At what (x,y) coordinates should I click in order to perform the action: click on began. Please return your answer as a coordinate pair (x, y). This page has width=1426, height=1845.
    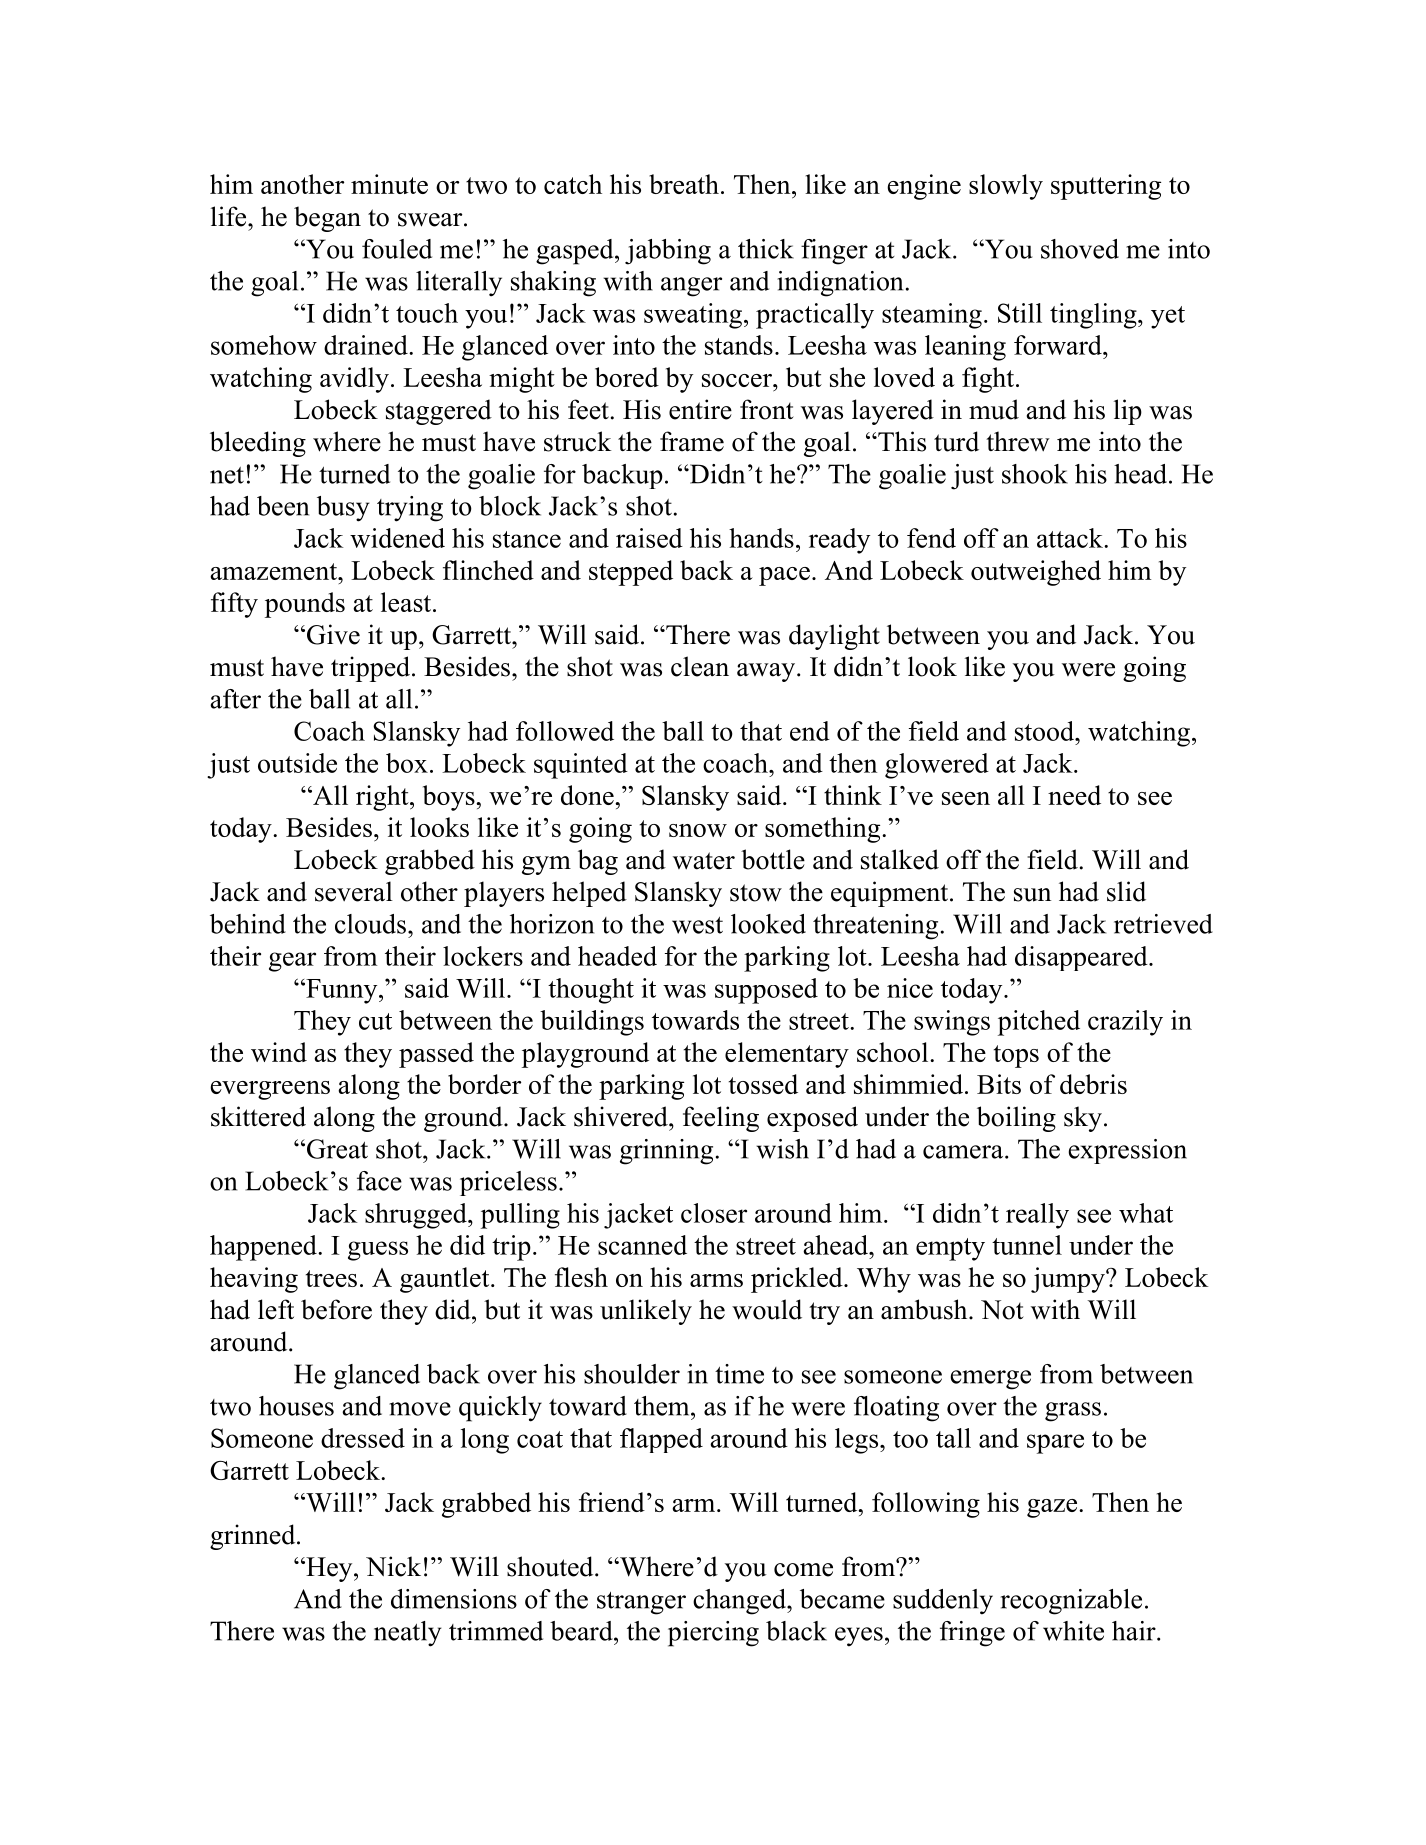
    Looking at the image, I should click on (327, 219).
